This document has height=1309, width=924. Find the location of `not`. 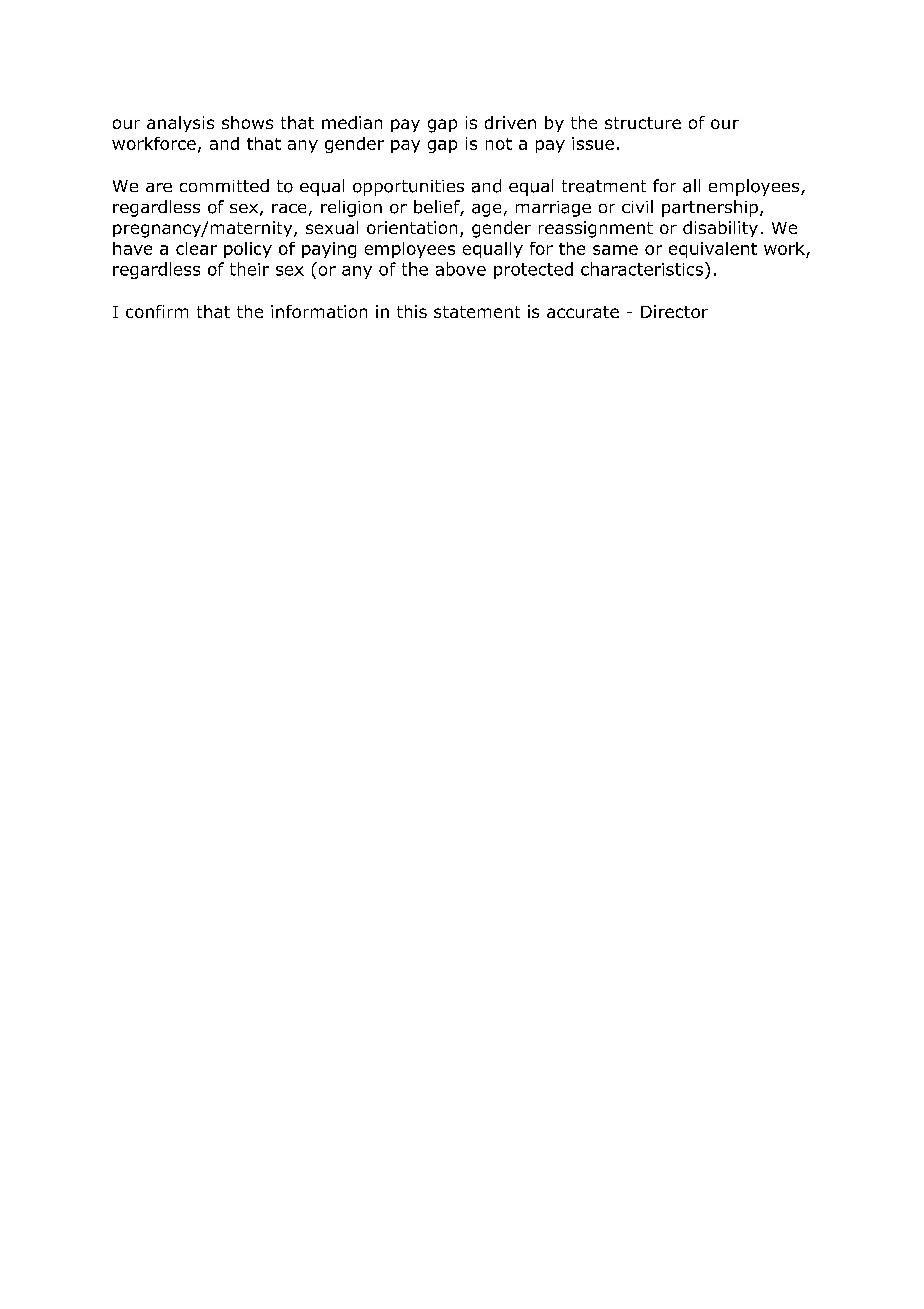

not is located at coordinates (499, 144).
